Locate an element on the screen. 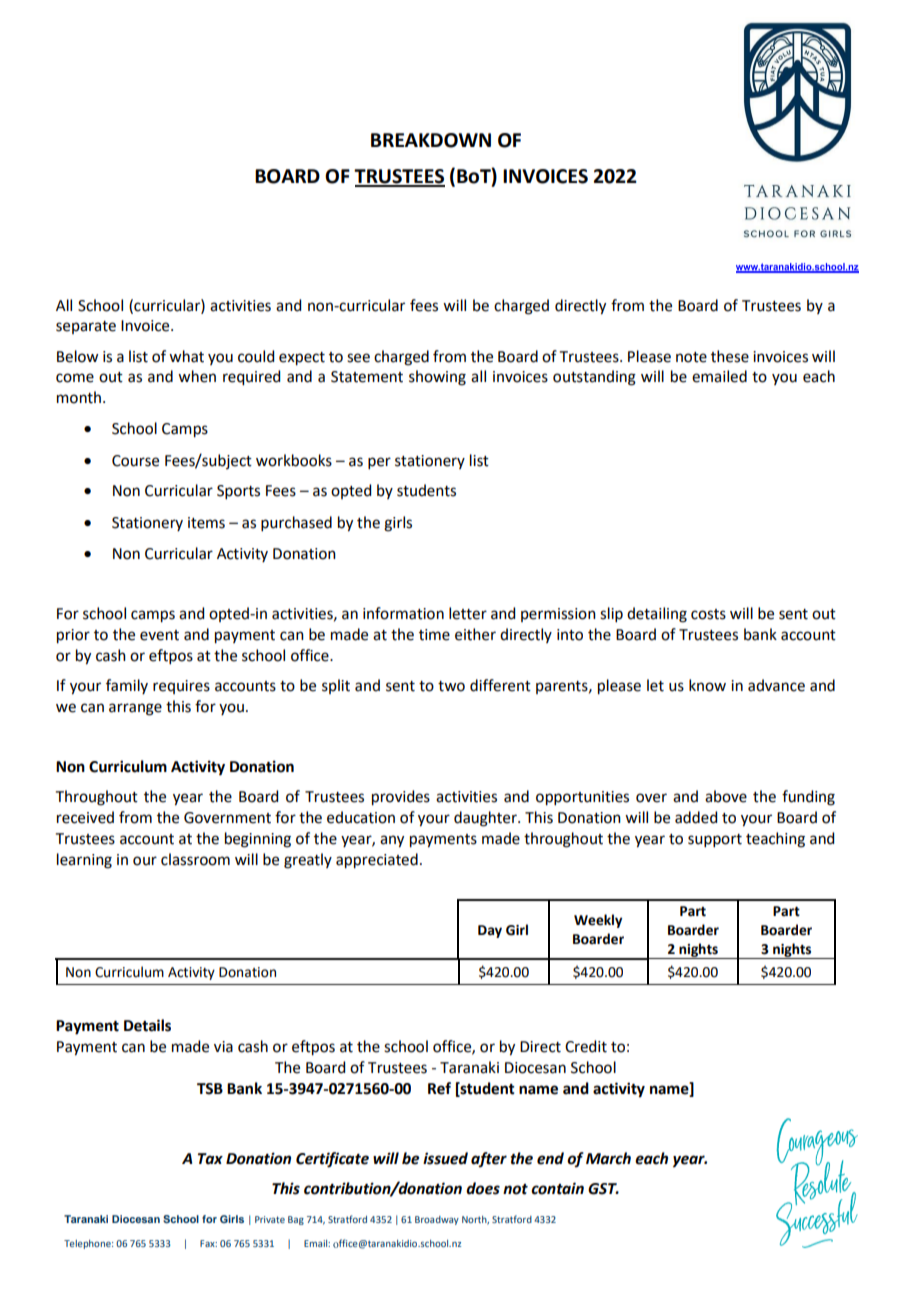  separate is located at coordinates (86, 327).
